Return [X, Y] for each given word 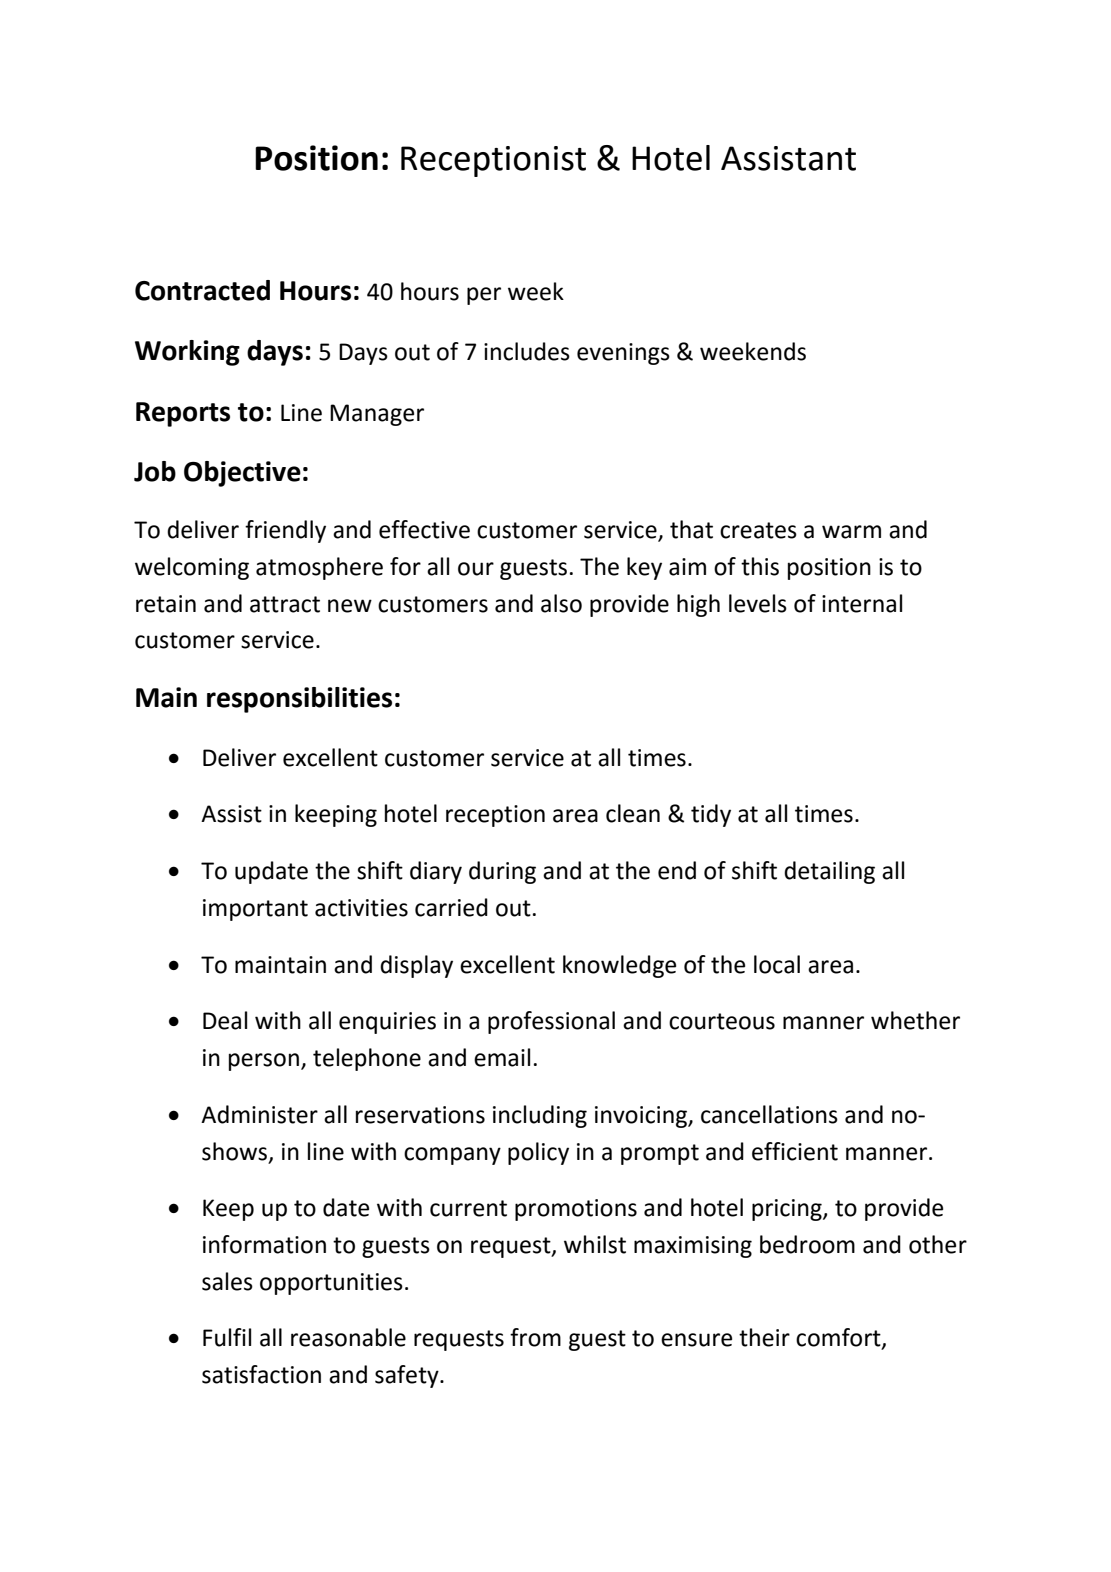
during [502, 872]
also [561, 603]
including [540, 1116]
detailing [829, 872]
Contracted [202, 290]
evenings [623, 354]
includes [527, 351]
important [255, 910]
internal [862, 603]
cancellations [769, 1114]
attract [285, 604]
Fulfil [227, 1337]
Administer [259, 1114]
